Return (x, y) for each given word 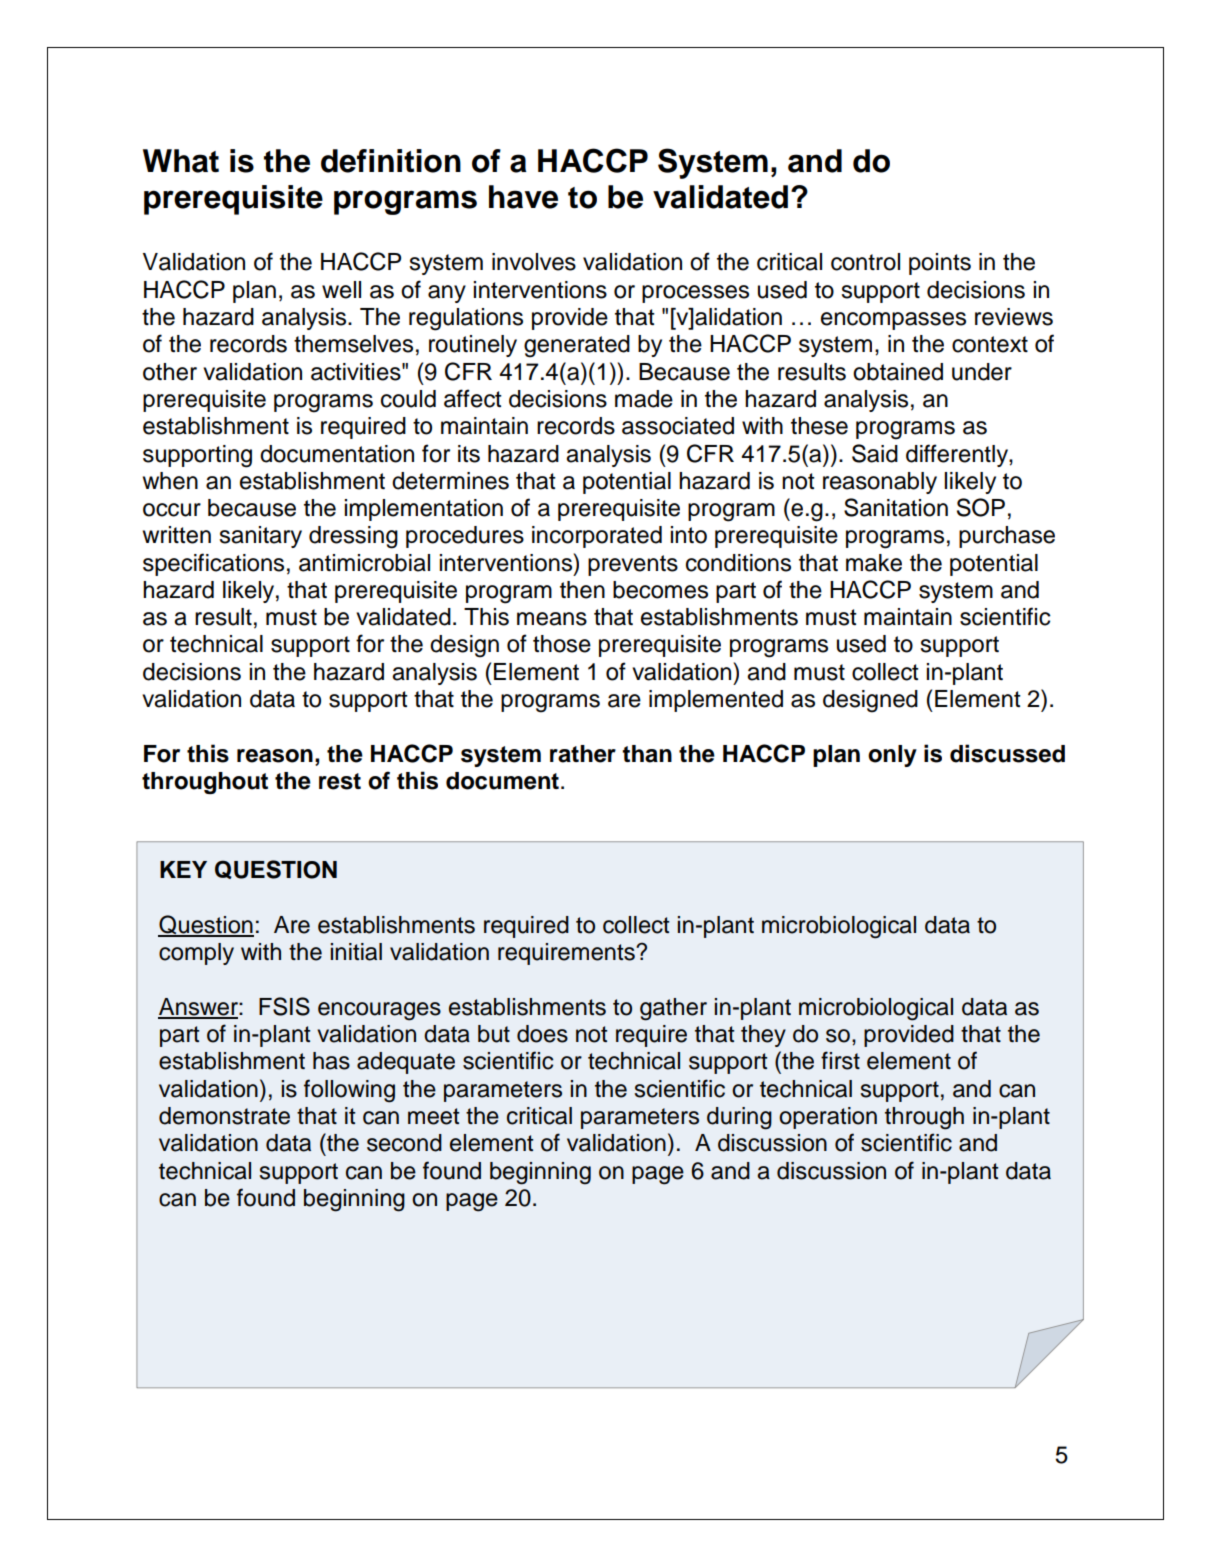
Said (875, 453)
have (523, 197)
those (562, 644)
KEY (183, 869)
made (644, 399)
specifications (213, 564)
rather (583, 754)
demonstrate (224, 1116)
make (874, 563)
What (181, 161)
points (940, 264)
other (170, 372)
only (892, 756)
